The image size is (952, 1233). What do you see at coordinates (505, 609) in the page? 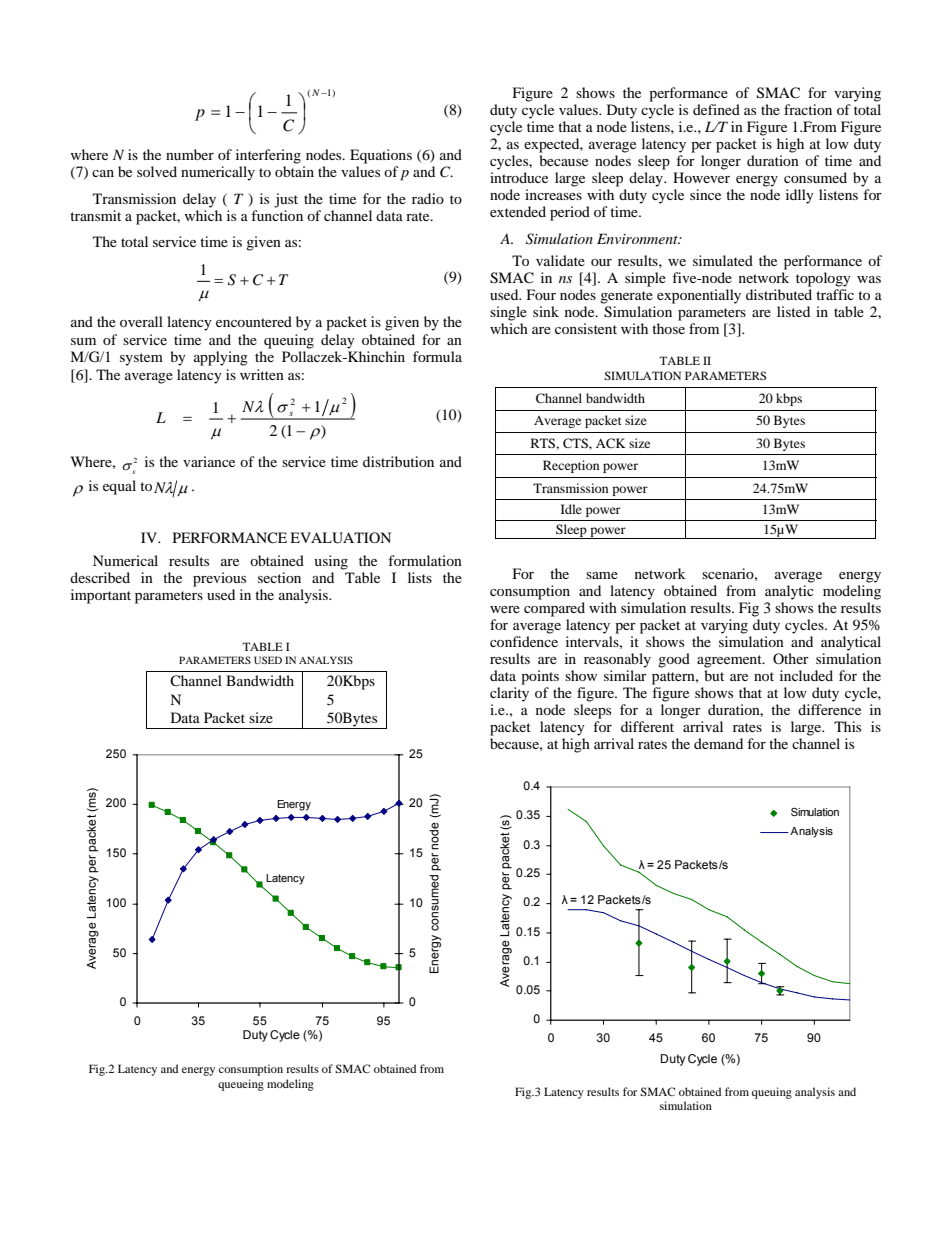
I see `were` at bounding box center [505, 609].
